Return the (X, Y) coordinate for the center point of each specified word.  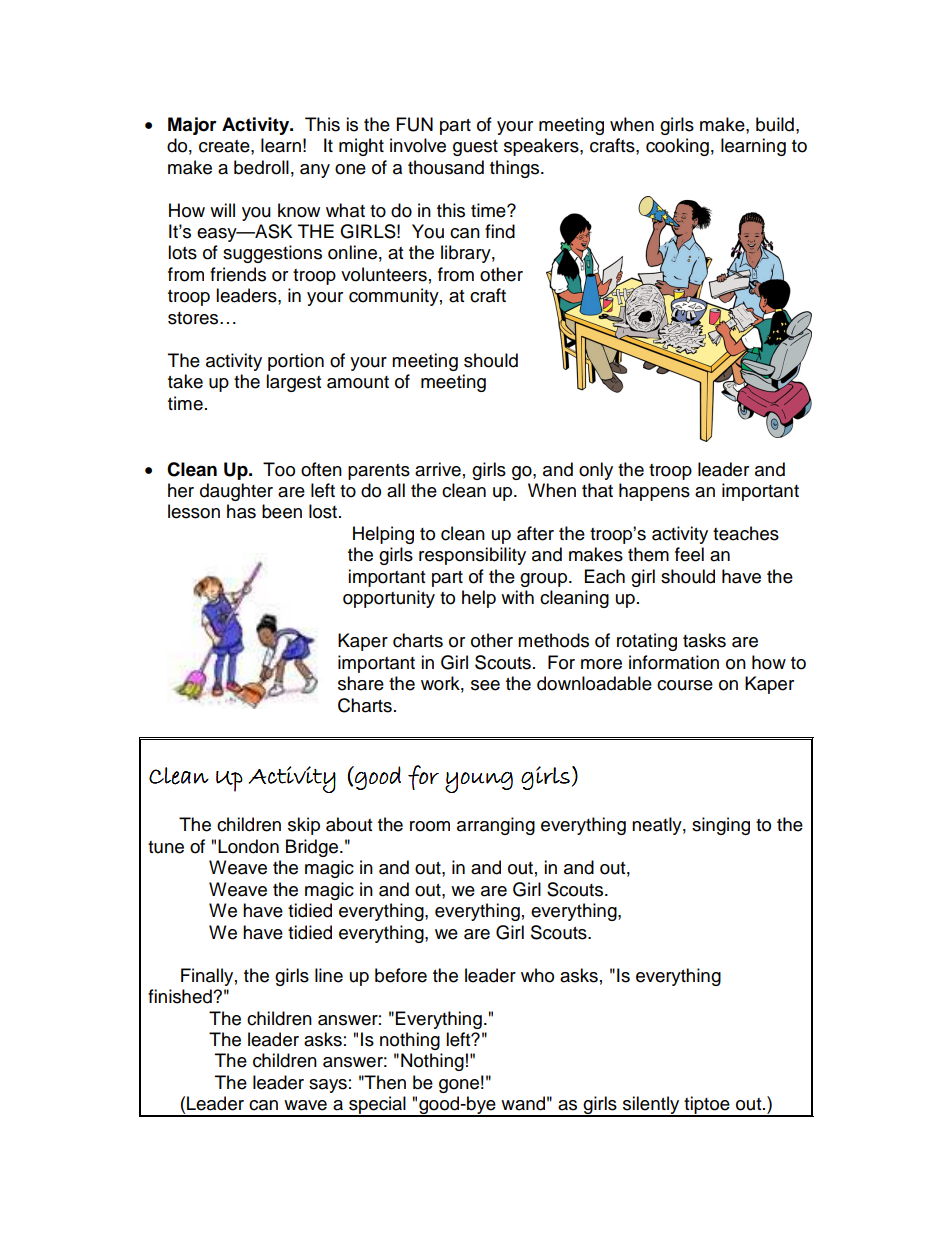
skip (304, 826)
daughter (236, 492)
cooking (677, 147)
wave (305, 1105)
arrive (438, 469)
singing (721, 826)
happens (654, 492)
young (479, 782)
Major (192, 126)
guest (475, 148)
